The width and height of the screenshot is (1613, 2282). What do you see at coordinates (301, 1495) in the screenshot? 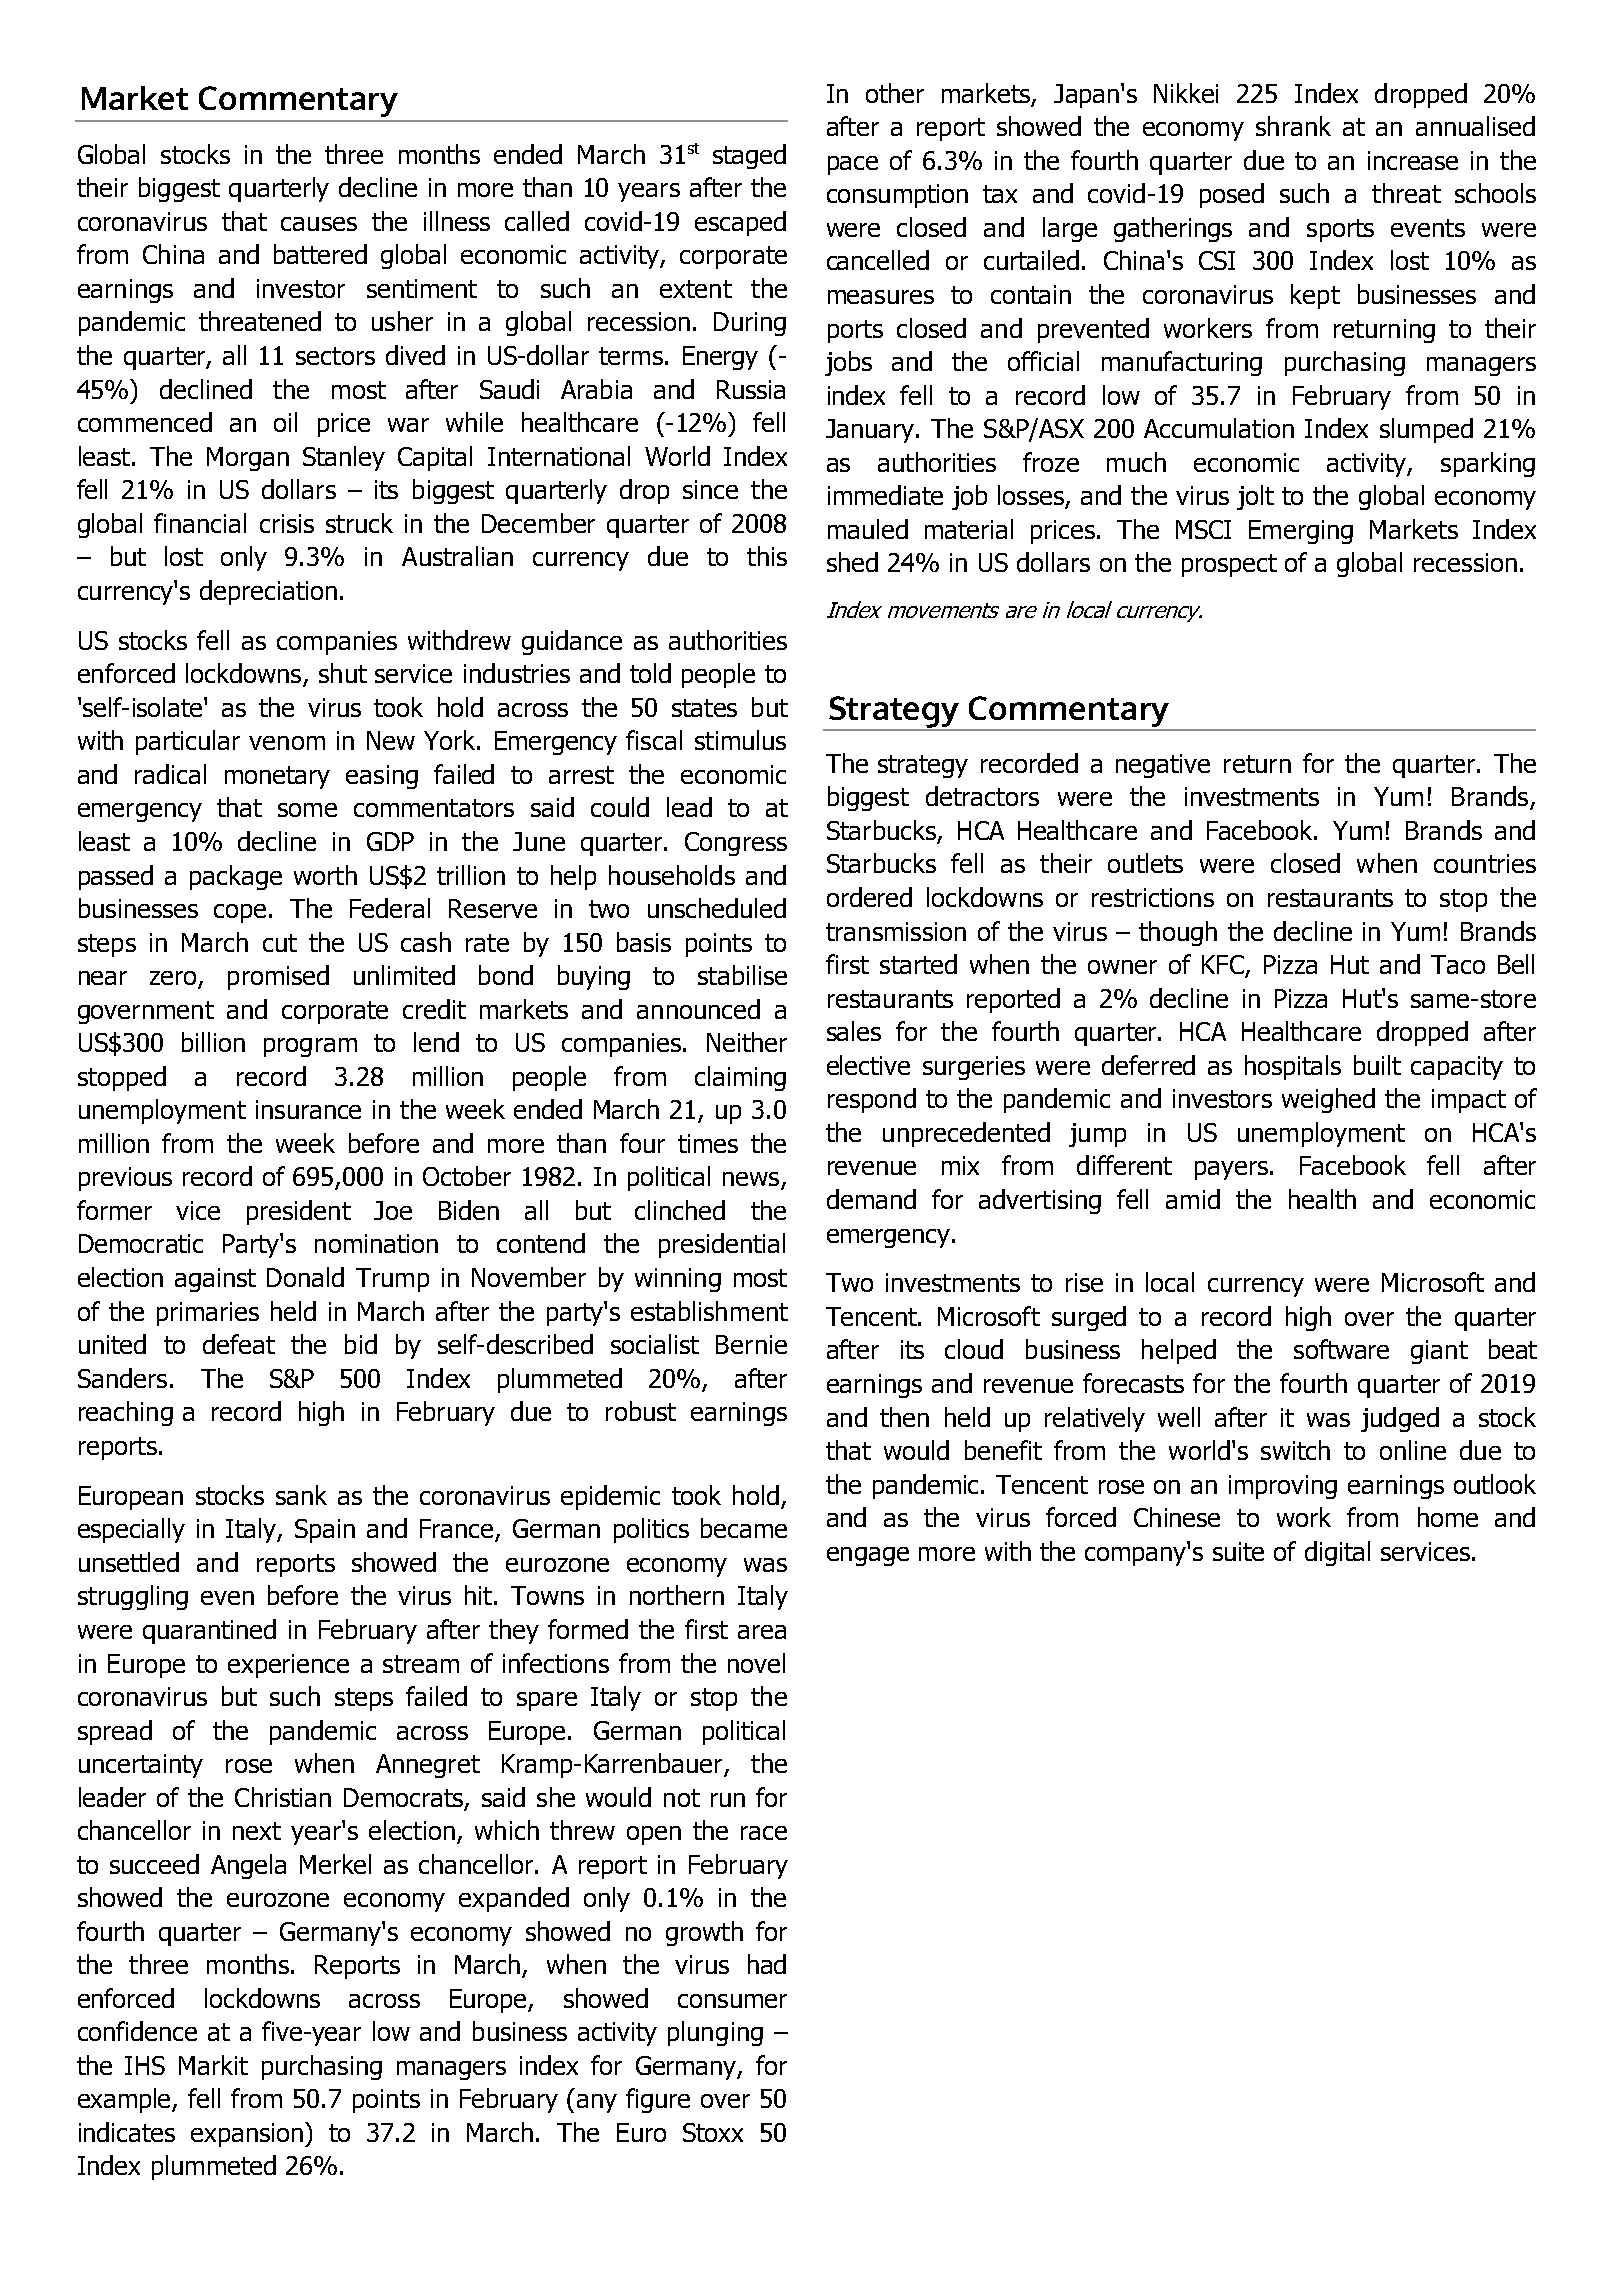
I see `sank` at bounding box center [301, 1495].
